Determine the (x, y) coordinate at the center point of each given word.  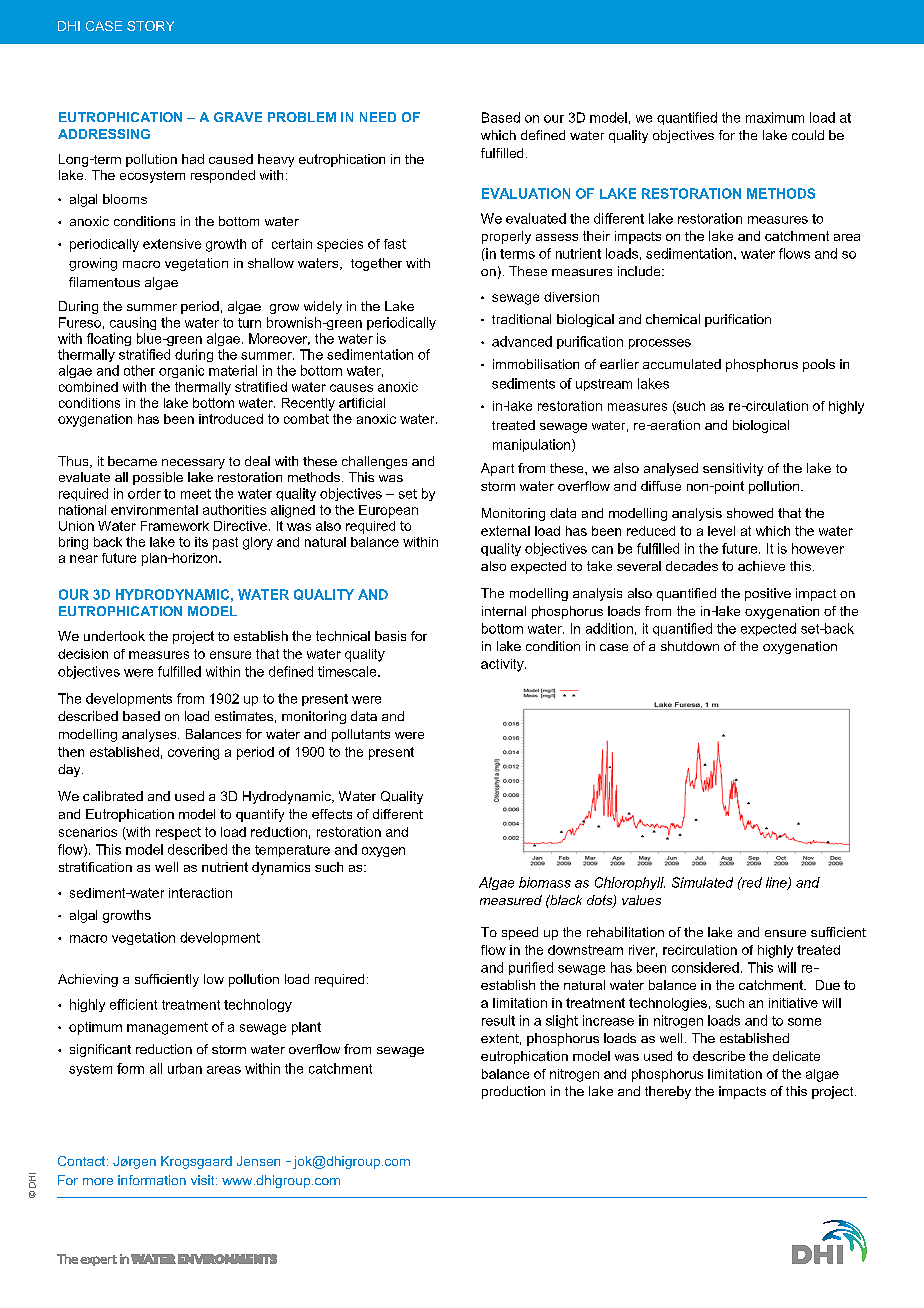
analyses (150, 735)
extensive (172, 244)
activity (503, 665)
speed (520, 933)
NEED (378, 117)
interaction (200, 893)
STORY (150, 26)
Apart (497, 469)
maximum (775, 117)
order (144, 493)
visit (204, 1180)
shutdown (690, 646)
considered (705, 967)
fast (395, 244)
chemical (673, 319)
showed (750, 513)
